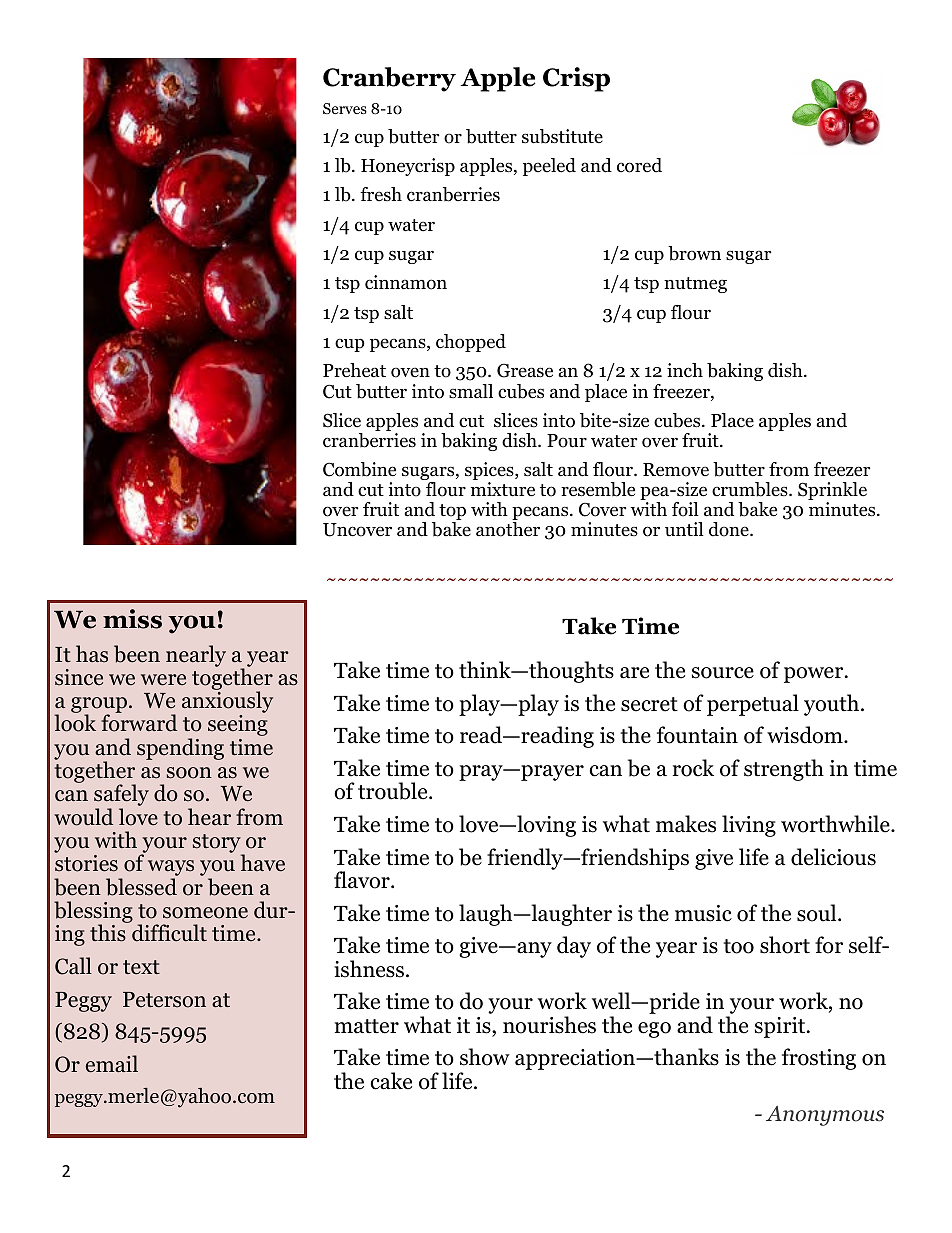  Describe the element at coordinates (112, 1064) in the image. I see `email` at that location.
